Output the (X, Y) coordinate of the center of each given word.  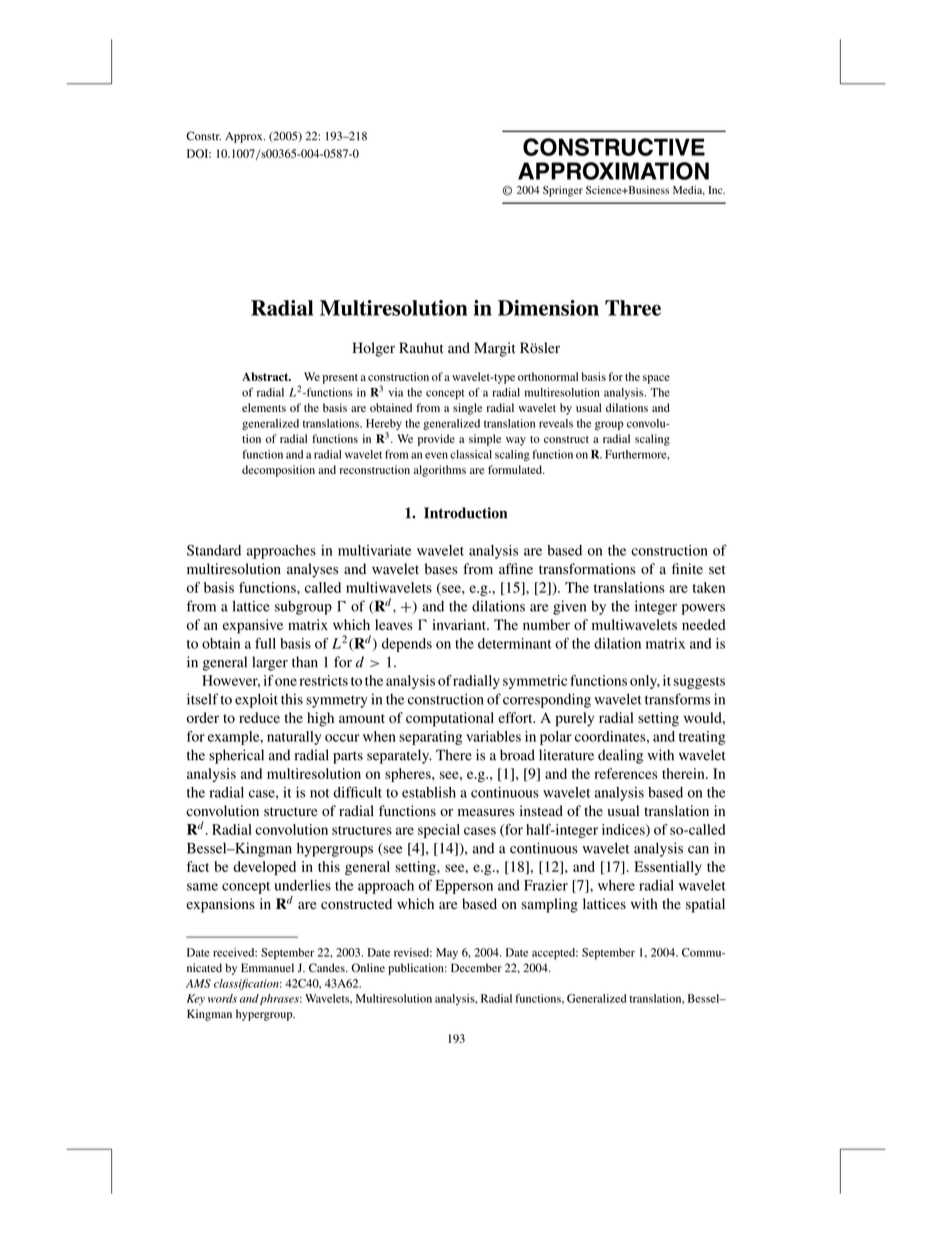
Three (633, 308)
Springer (563, 191)
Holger (373, 349)
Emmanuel (267, 967)
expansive (253, 626)
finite (687, 568)
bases (441, 569)
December (476, 967)
